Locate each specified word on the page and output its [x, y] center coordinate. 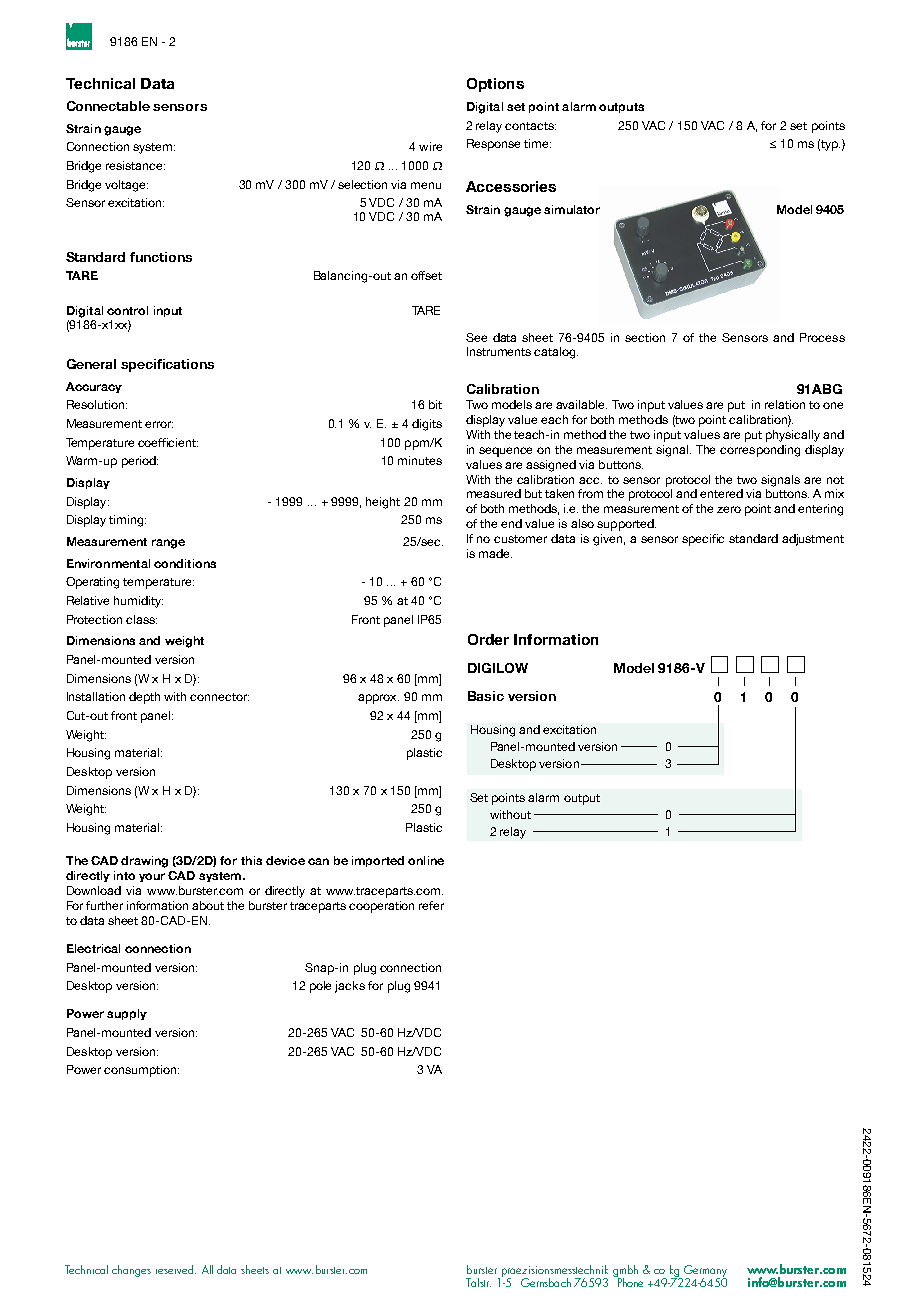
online [426, 860]
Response [493, 145]
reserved [176, 1269]
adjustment [813, 540]
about [208, 905]
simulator [572, 209]
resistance [135, 165]
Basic [486, 696]
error [159, 424]
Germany [705, 1272]
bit [435, 404]
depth [144, 698]
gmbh [625, 1272]
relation [785, 404]
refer [431, 905]
